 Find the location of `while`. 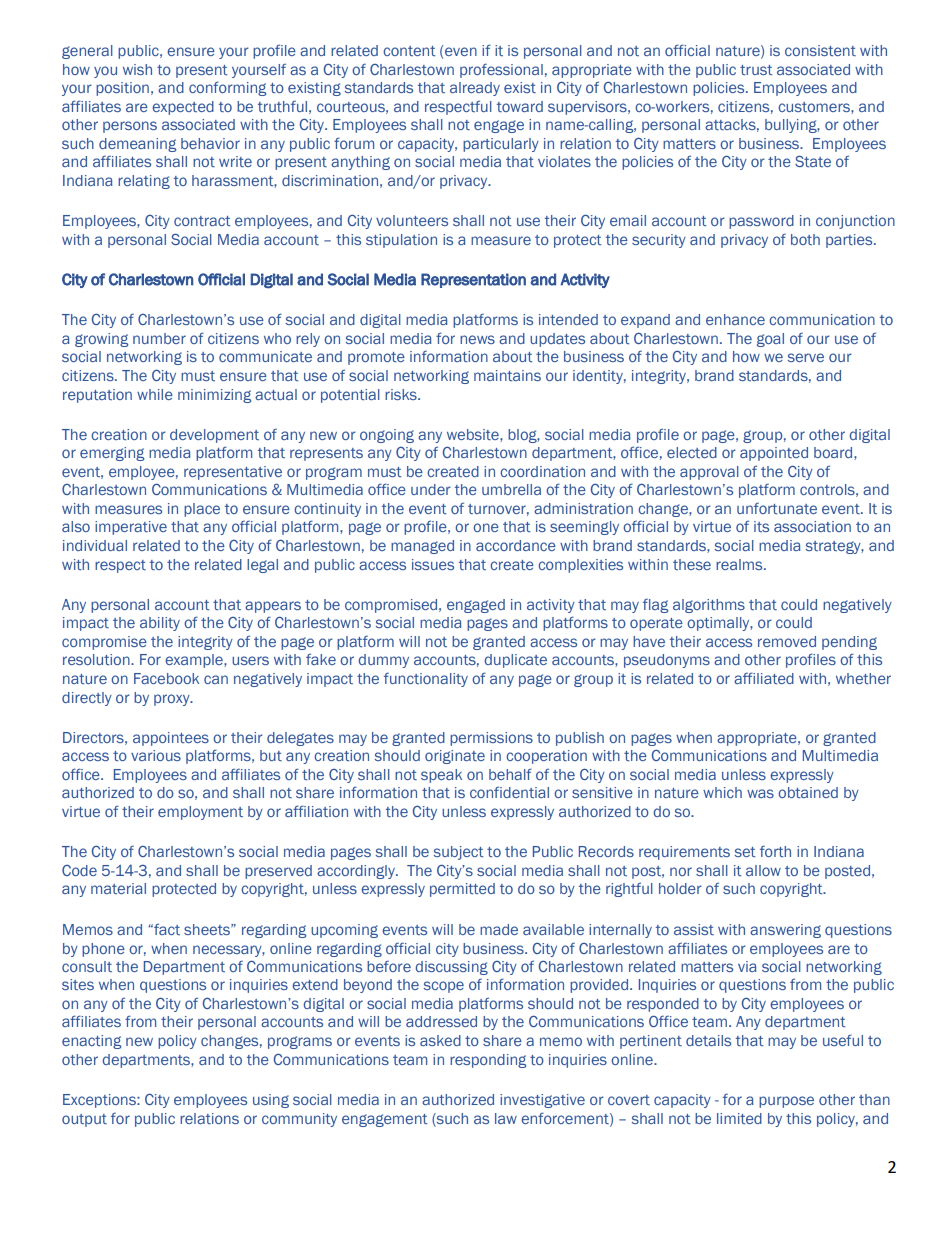

while is located at coordinates (155, 394).
